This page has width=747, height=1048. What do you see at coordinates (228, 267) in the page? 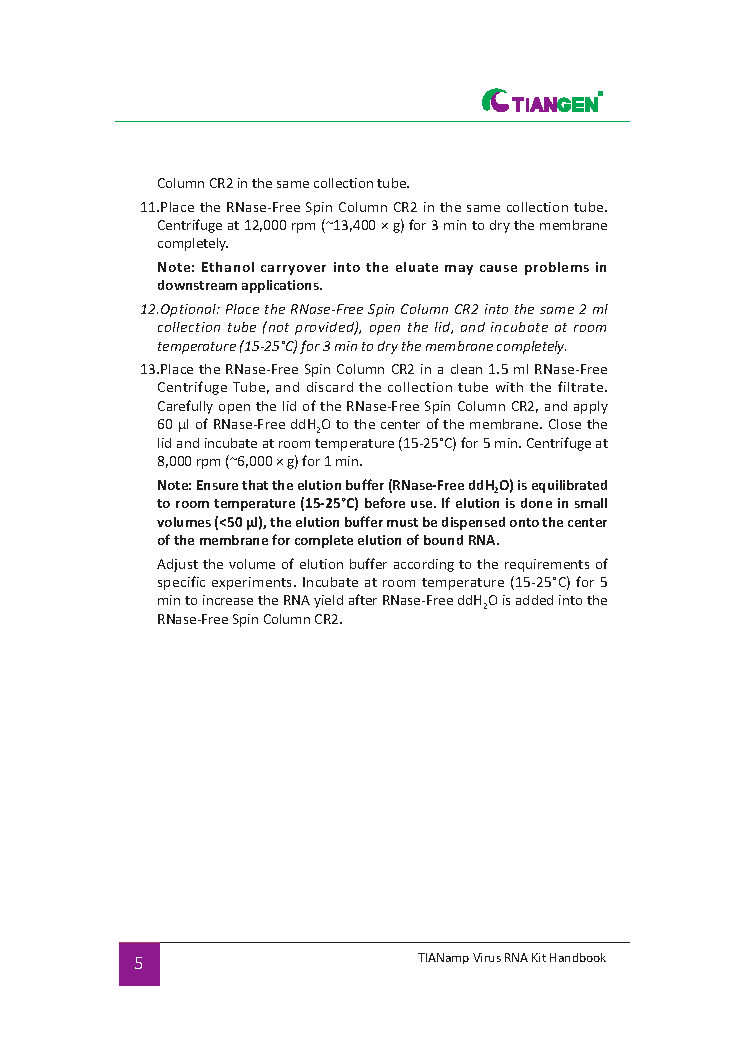
I see `Ethanol` at bounding box center [228, 267].
